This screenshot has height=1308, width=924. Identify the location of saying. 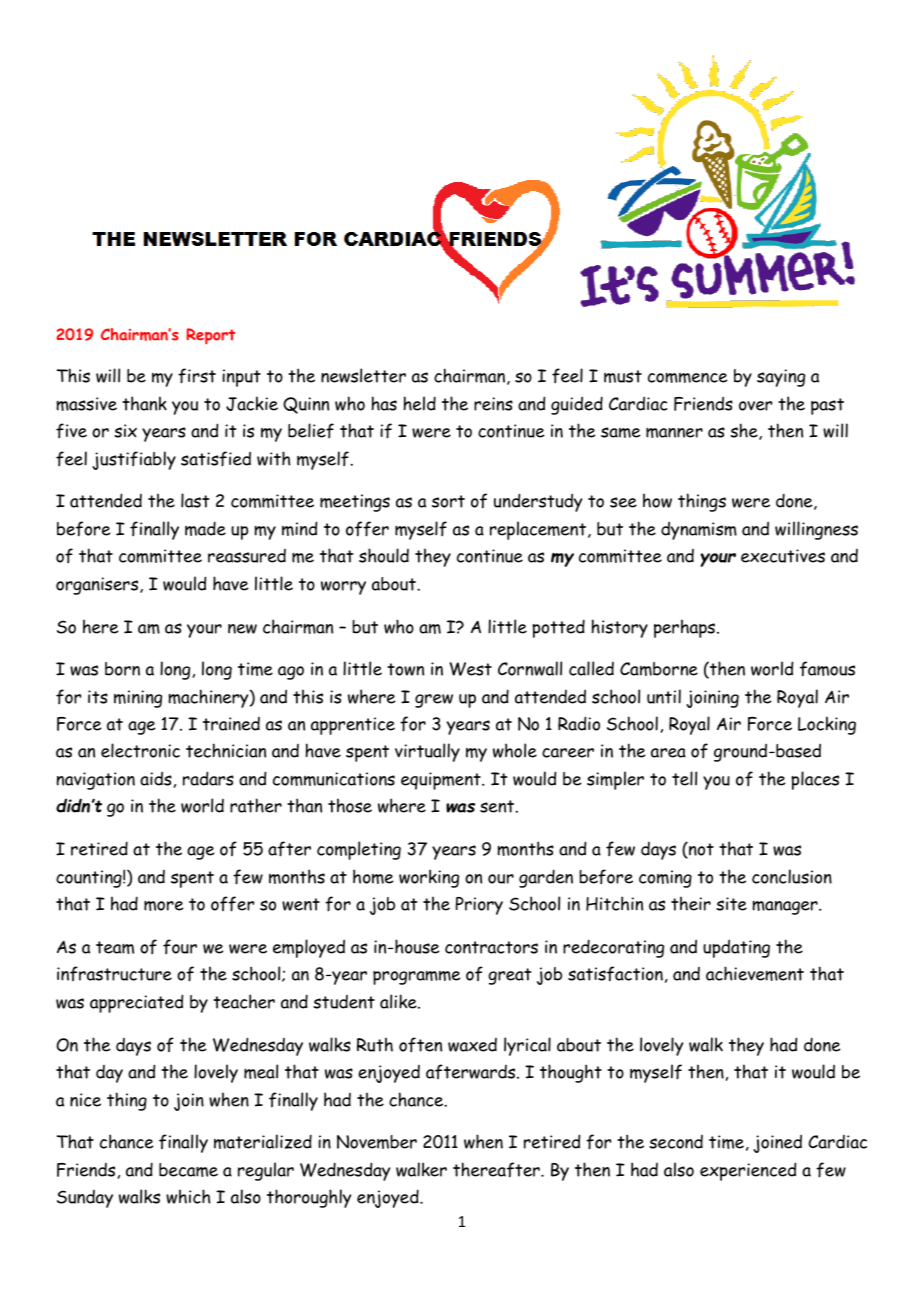
(781, 378).
